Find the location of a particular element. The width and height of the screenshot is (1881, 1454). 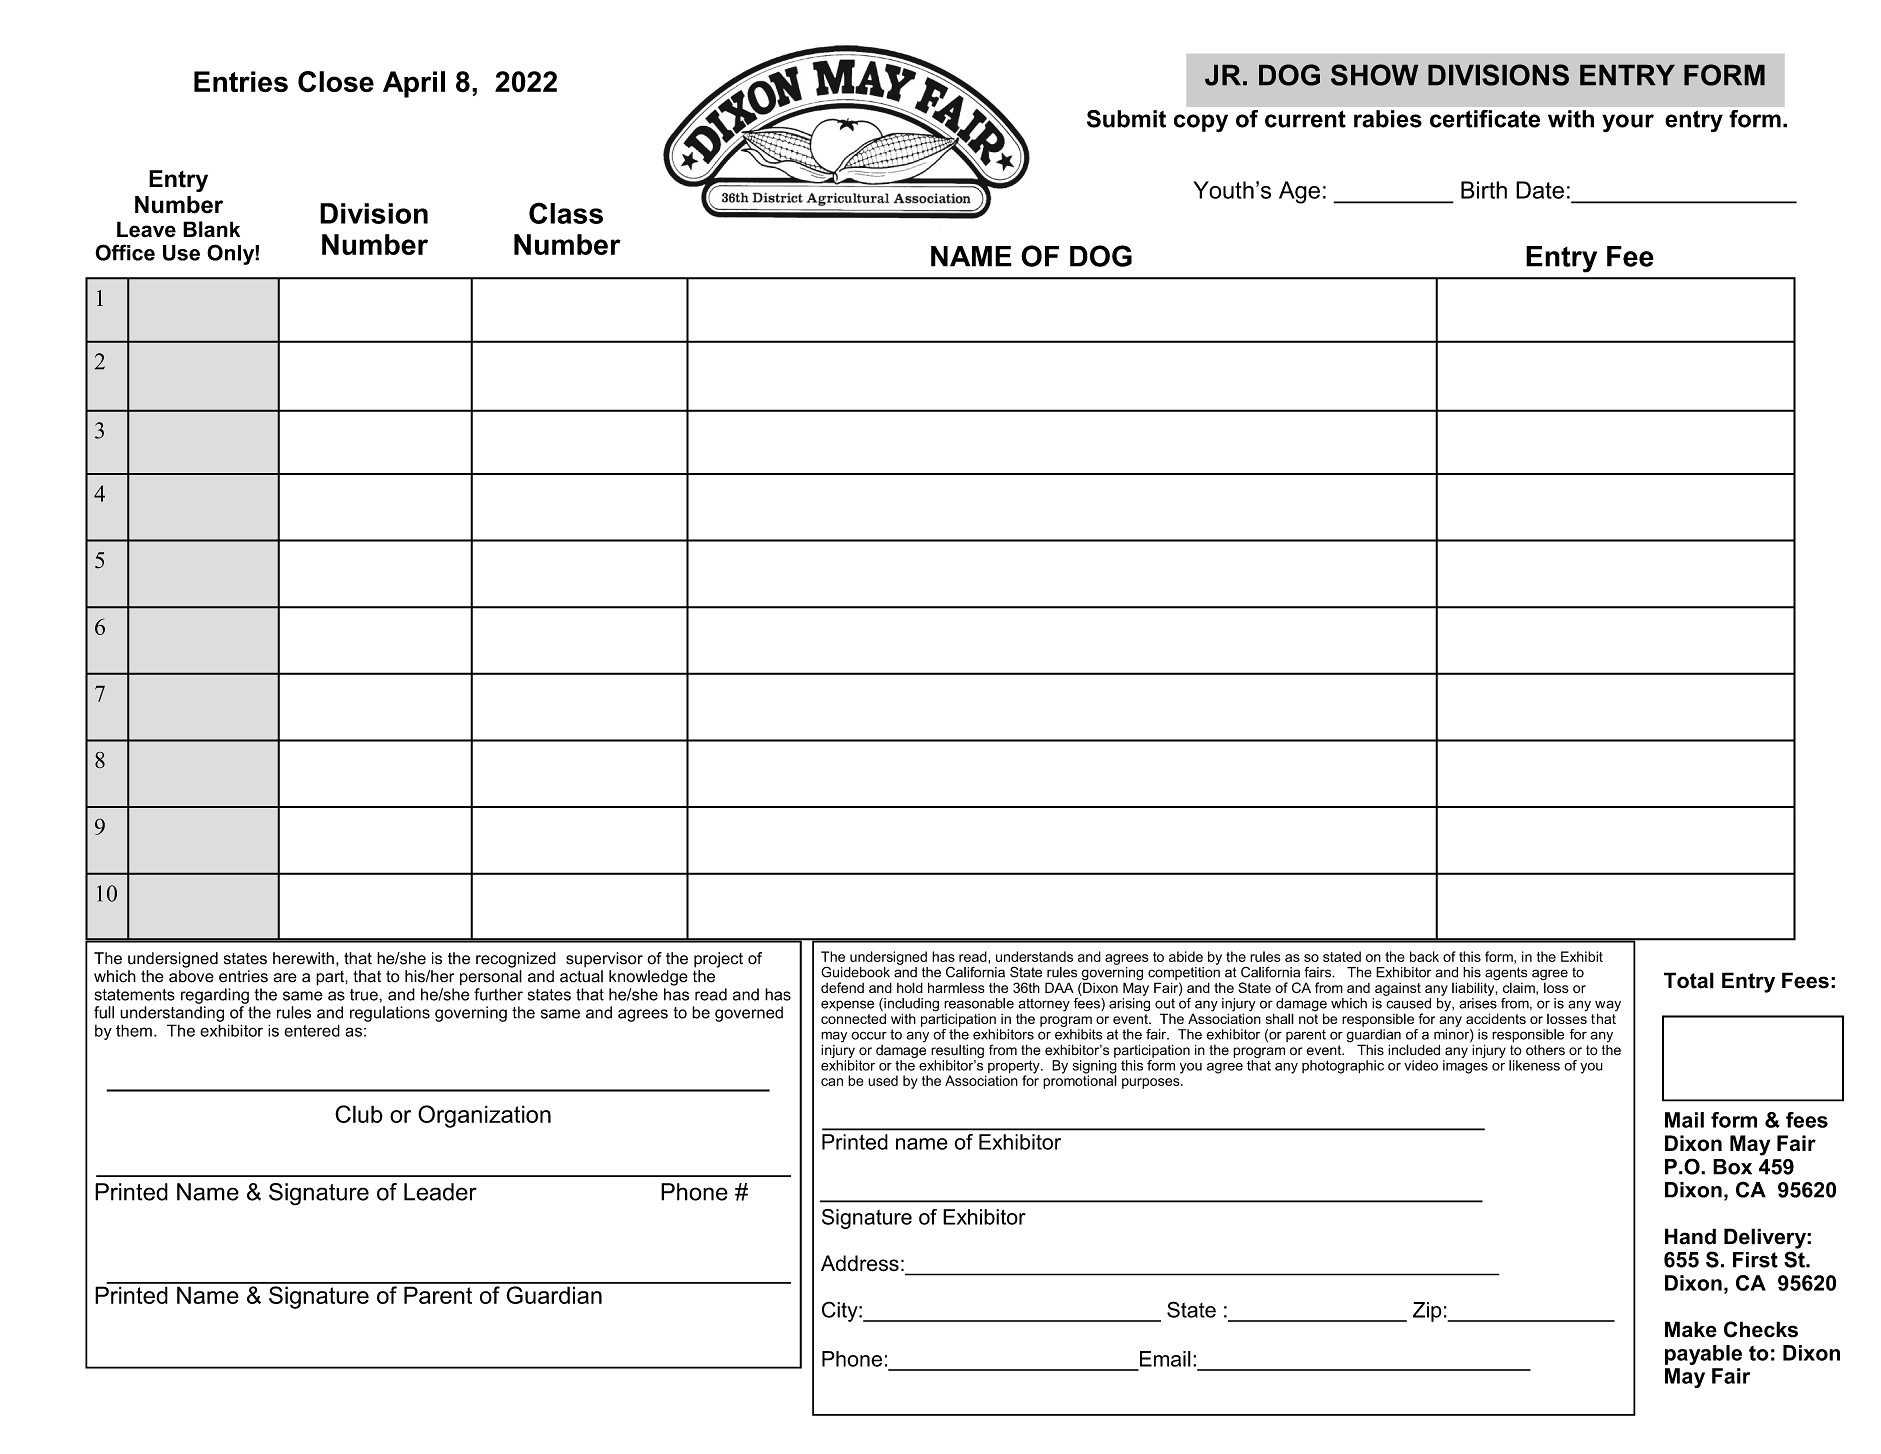

Office is located at coordinates (125, 252).
